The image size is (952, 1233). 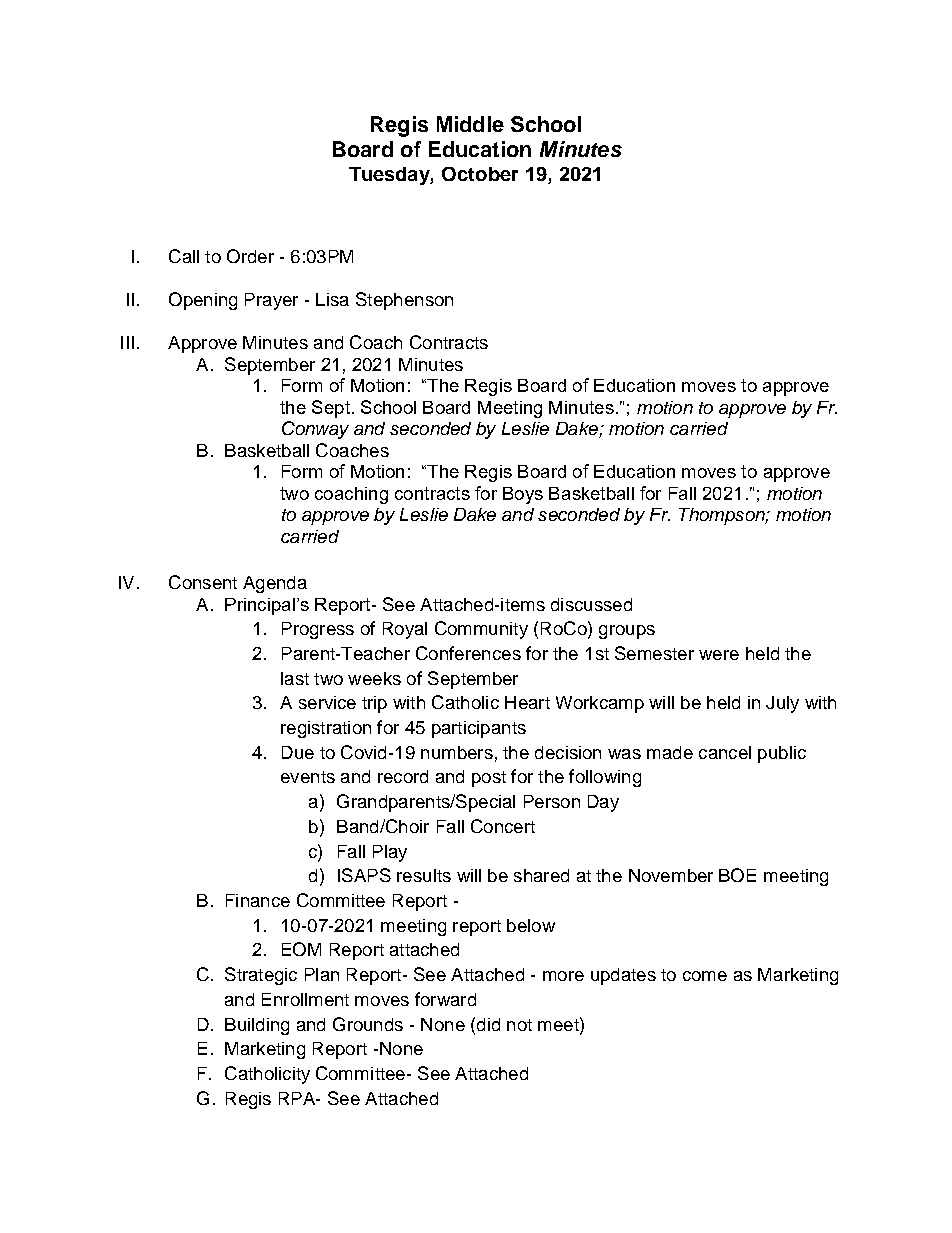 What do you see at coordinates (257, 1026) in the screenshot?
I see `Building` at bounding box center [257, 1026].
